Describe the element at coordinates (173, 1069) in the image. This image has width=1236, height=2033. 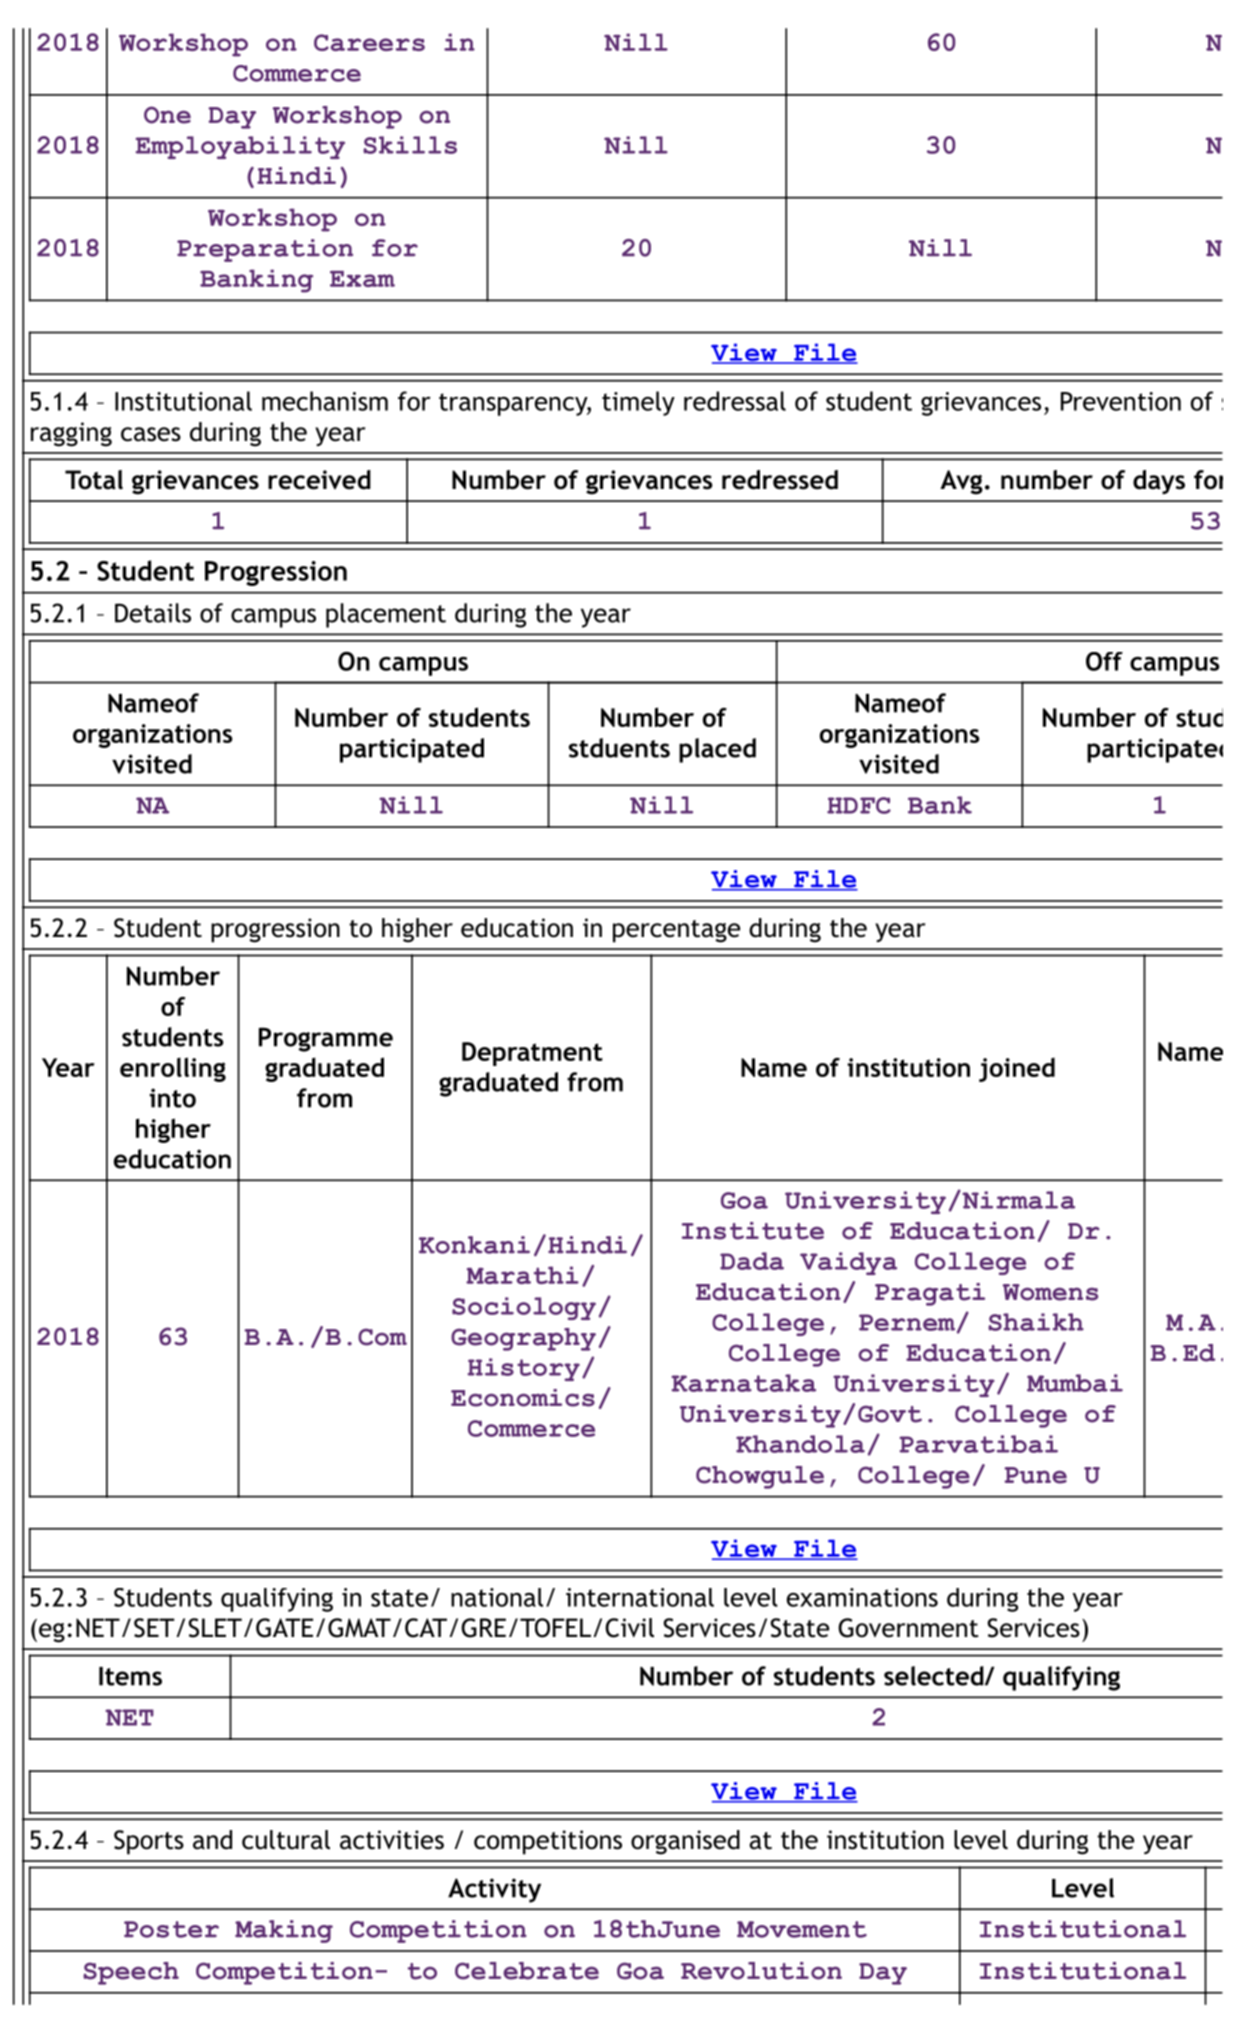
I see `enrolling` at that location.
